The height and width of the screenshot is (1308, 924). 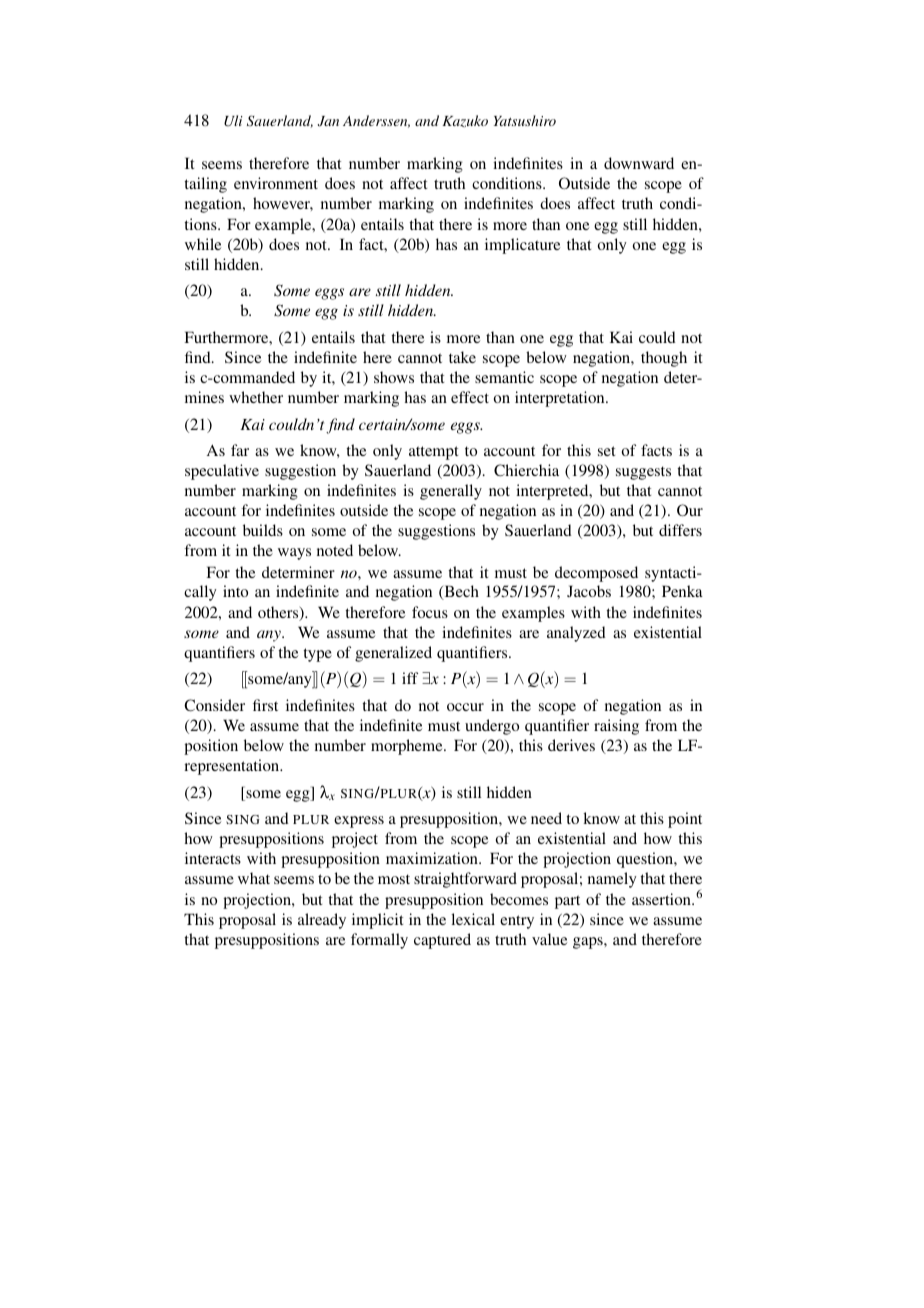 I want to click on namely, so click(x=612, y=880).
